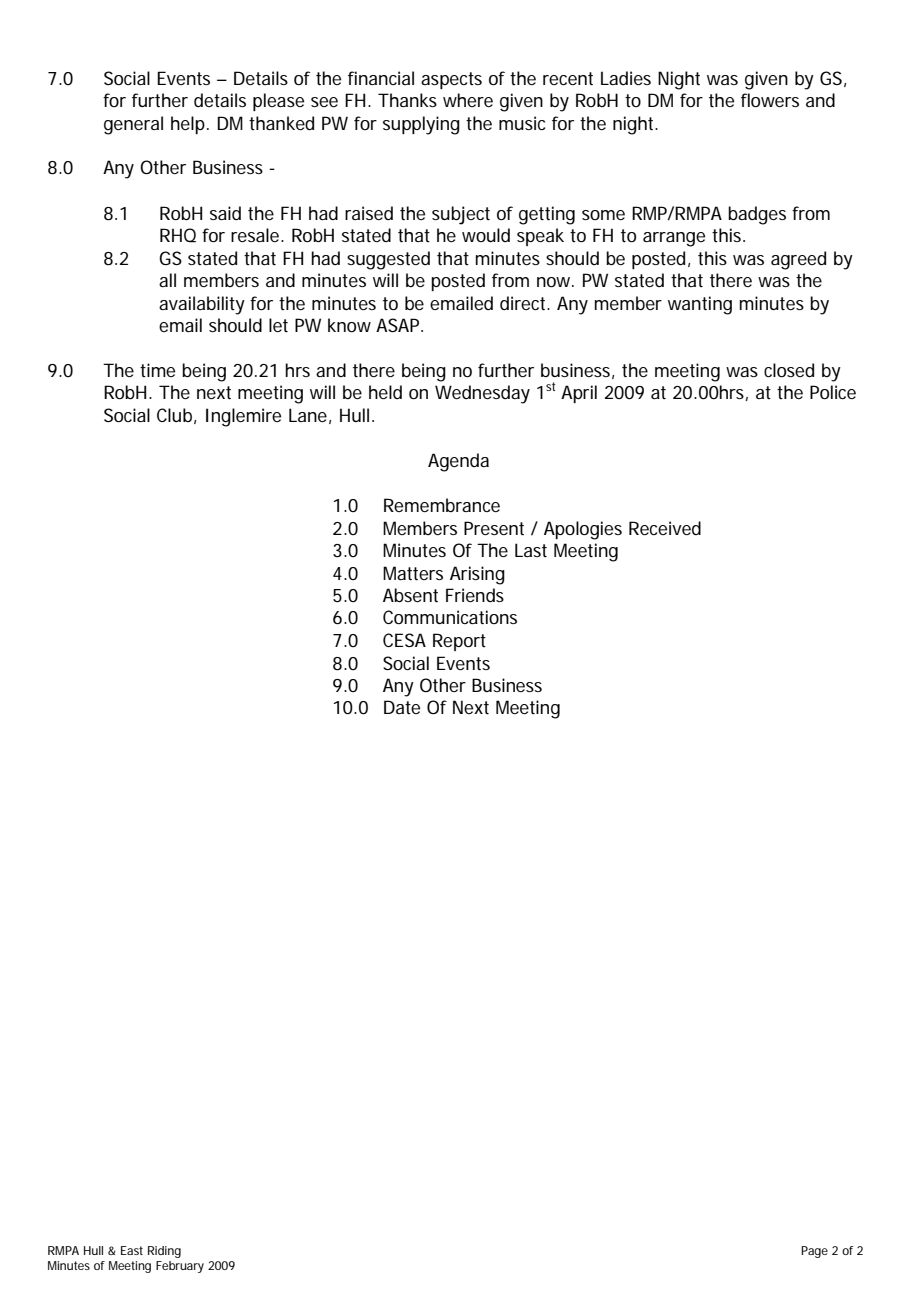 The width and height of the document is (924, 1308). I want to click on February, so click(180, 1267).
